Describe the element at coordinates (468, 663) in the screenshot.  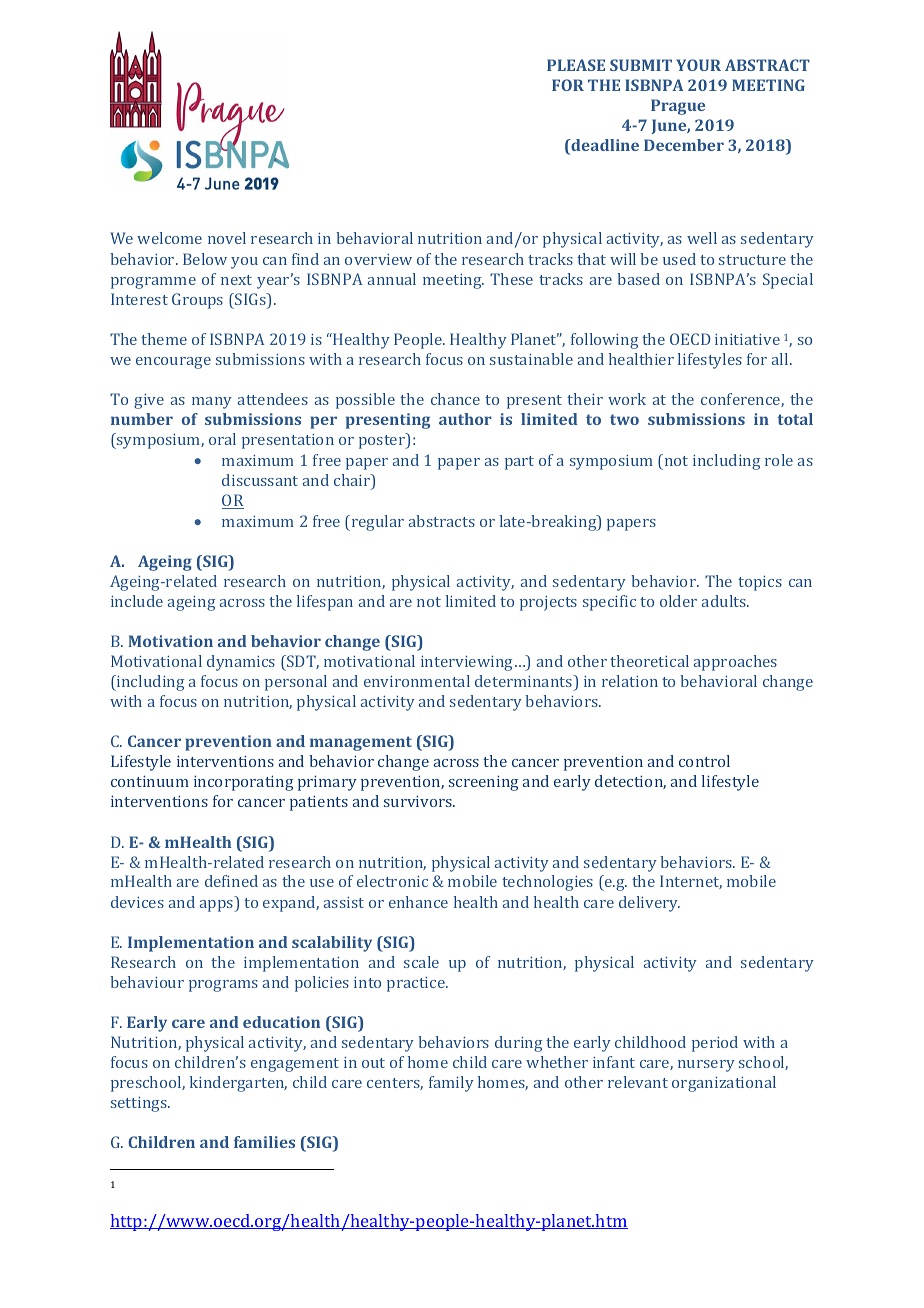
I see `interviewing` at that location.
